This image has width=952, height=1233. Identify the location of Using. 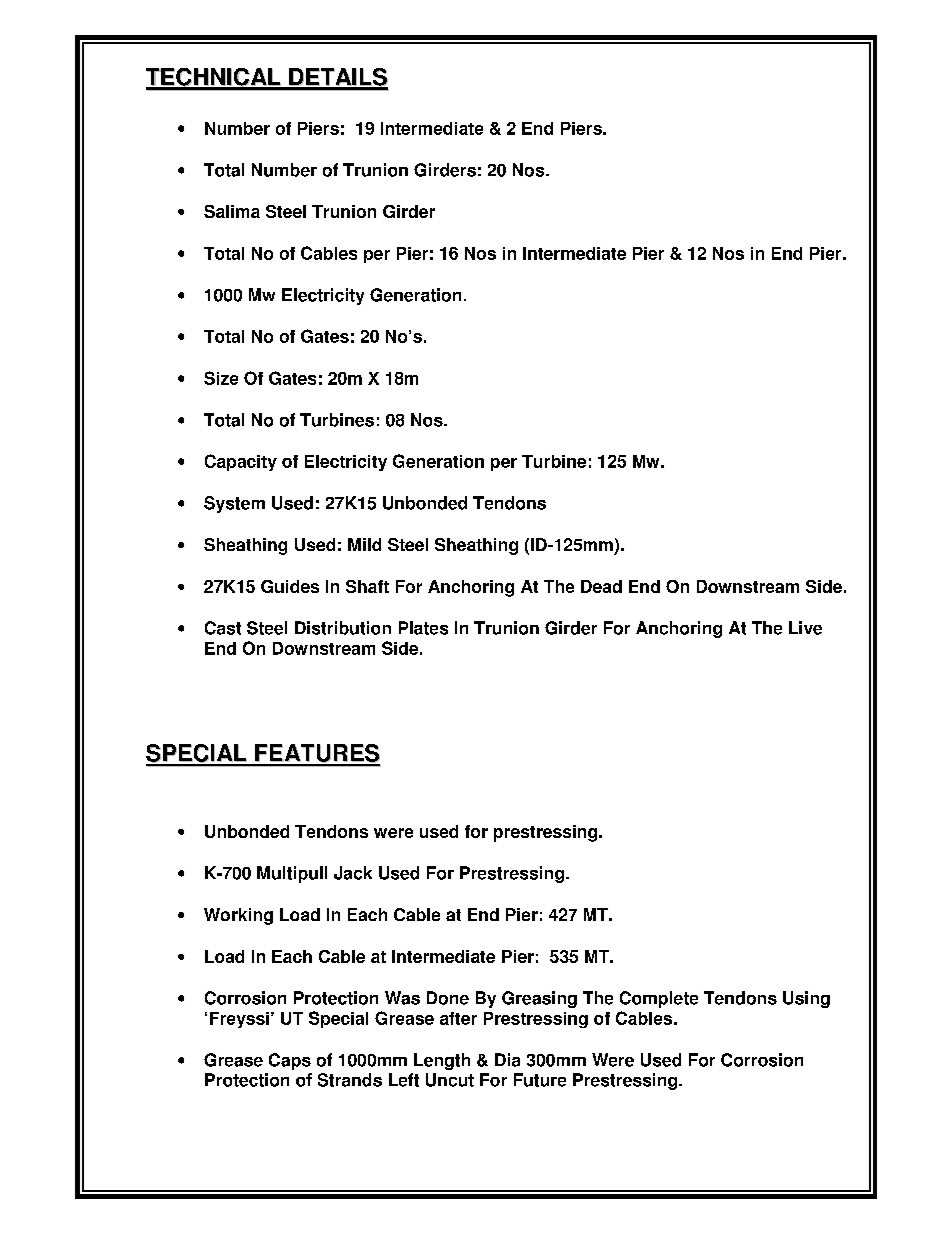
(806, 999).
